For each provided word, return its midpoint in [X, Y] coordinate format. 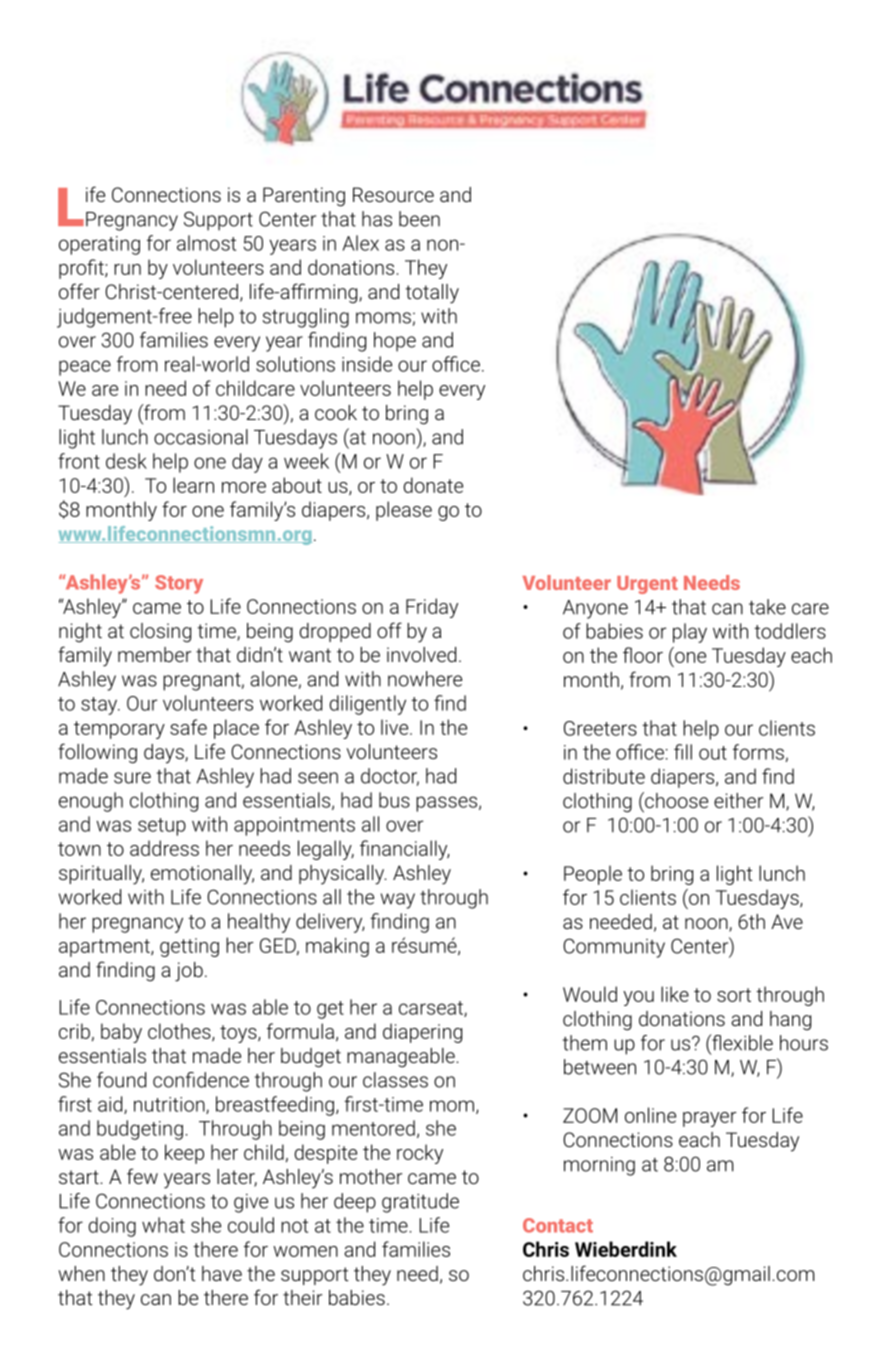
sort [734, 995]
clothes [180, 1032]
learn [193, 485]
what [163, 1225]
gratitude [420, 1203]
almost [206, 243]
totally [432, 294]
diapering [422, 1033]
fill [683, 752]
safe [188, 727]
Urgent [647, 585]
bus [394, 800]
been [419, 219]
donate [433, 485]
